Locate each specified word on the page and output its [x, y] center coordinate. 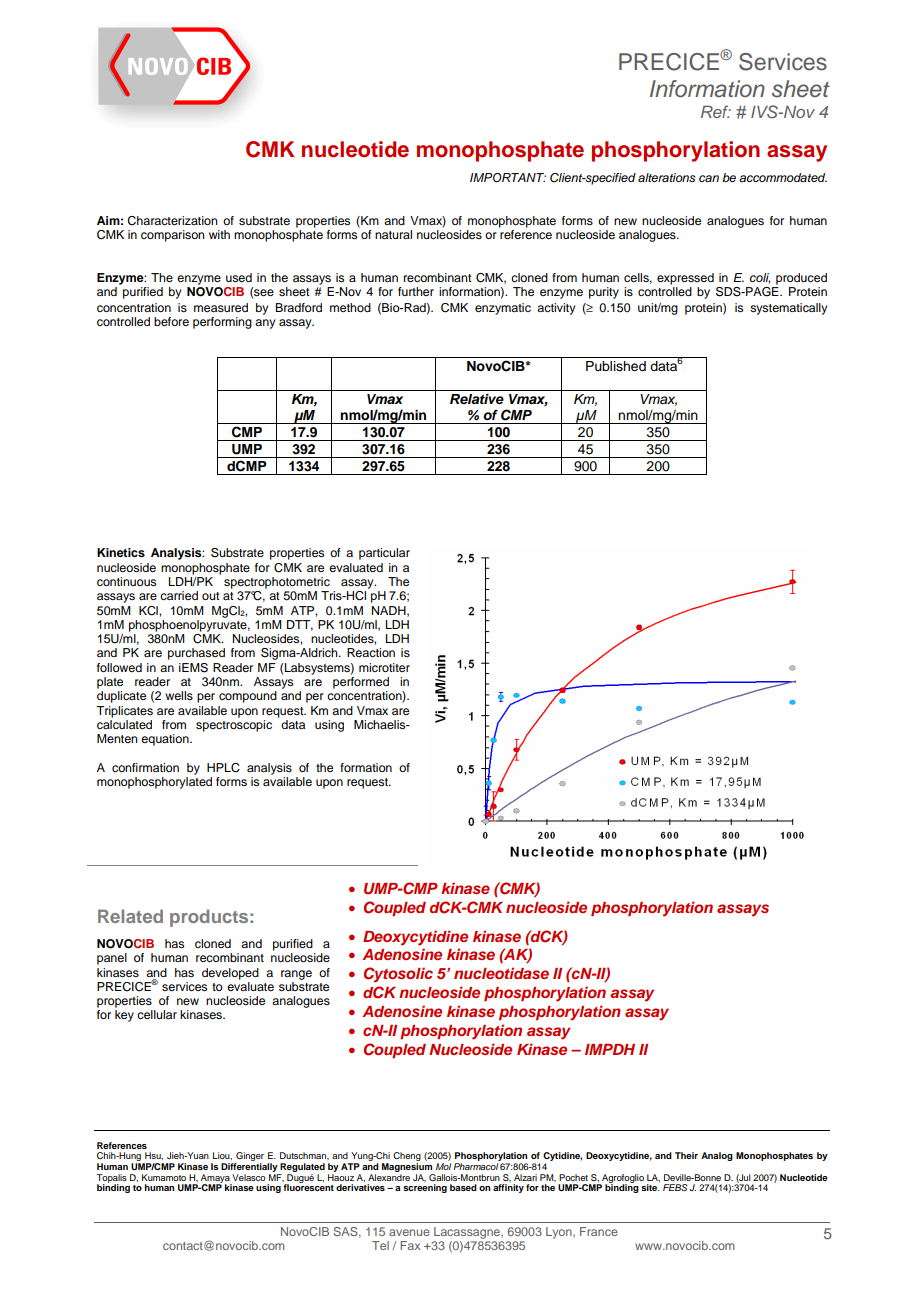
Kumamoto [164, 1177]
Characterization [172, 221]
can [709, 178]
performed [361, 683]
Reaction [371, 652]
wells [179, 695]
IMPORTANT [508, 178]
